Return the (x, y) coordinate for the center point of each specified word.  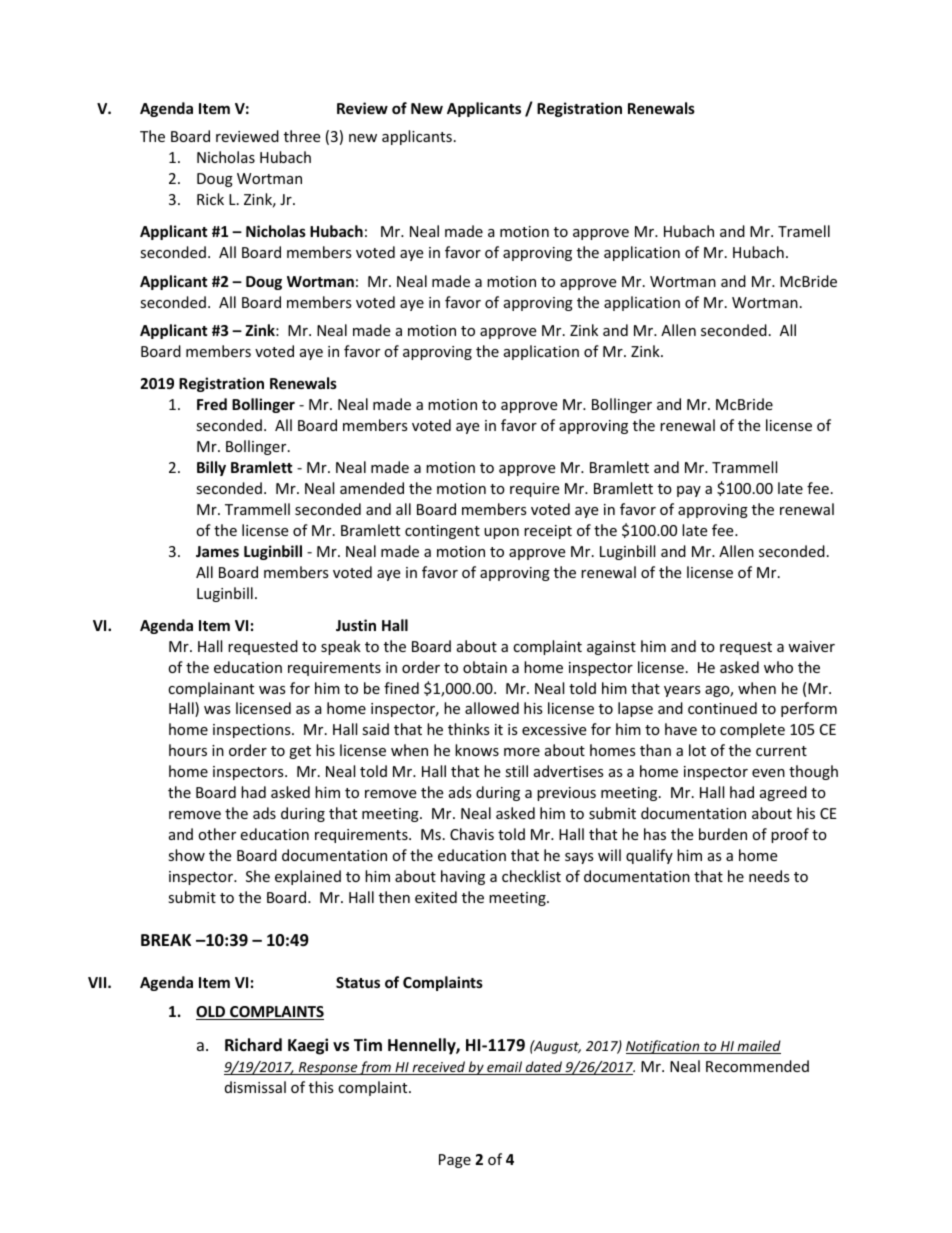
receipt (548, 532)
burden (723, 834)
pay (689, 491)
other (217, 834)
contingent (442, 532)
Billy (211, 468)
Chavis (472, 834)
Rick (210, 199)
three (302, 136)
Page (455, 1161)
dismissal (255, 1087)
